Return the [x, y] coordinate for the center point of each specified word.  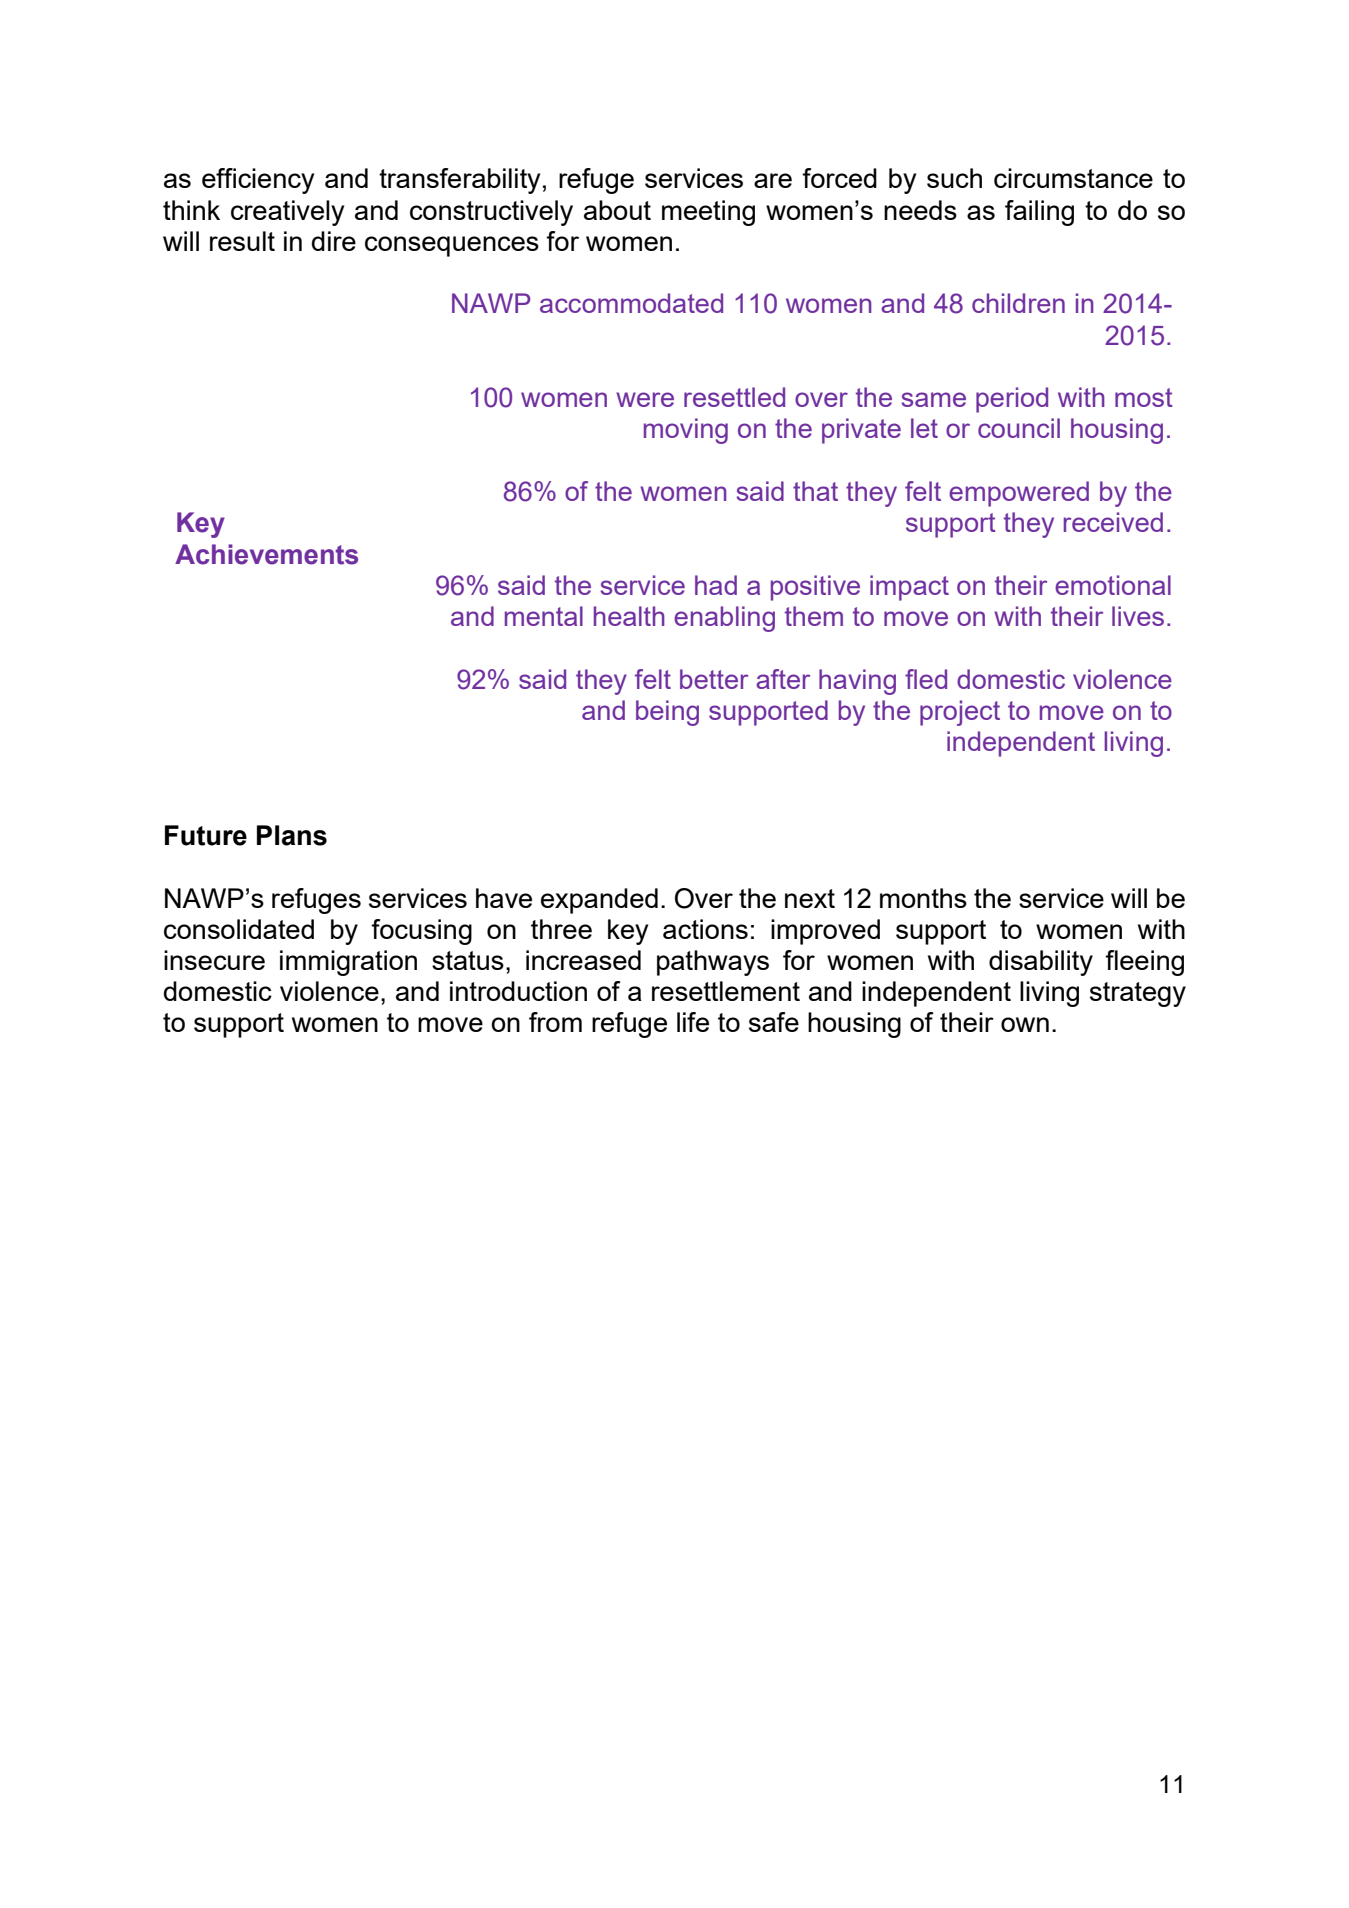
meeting [708, 213]
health [629, 616]
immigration [348, 963]
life [693, 1022]
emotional [1113, 585]
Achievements [266, 554]
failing [1039, 213]
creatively [287, 213]
